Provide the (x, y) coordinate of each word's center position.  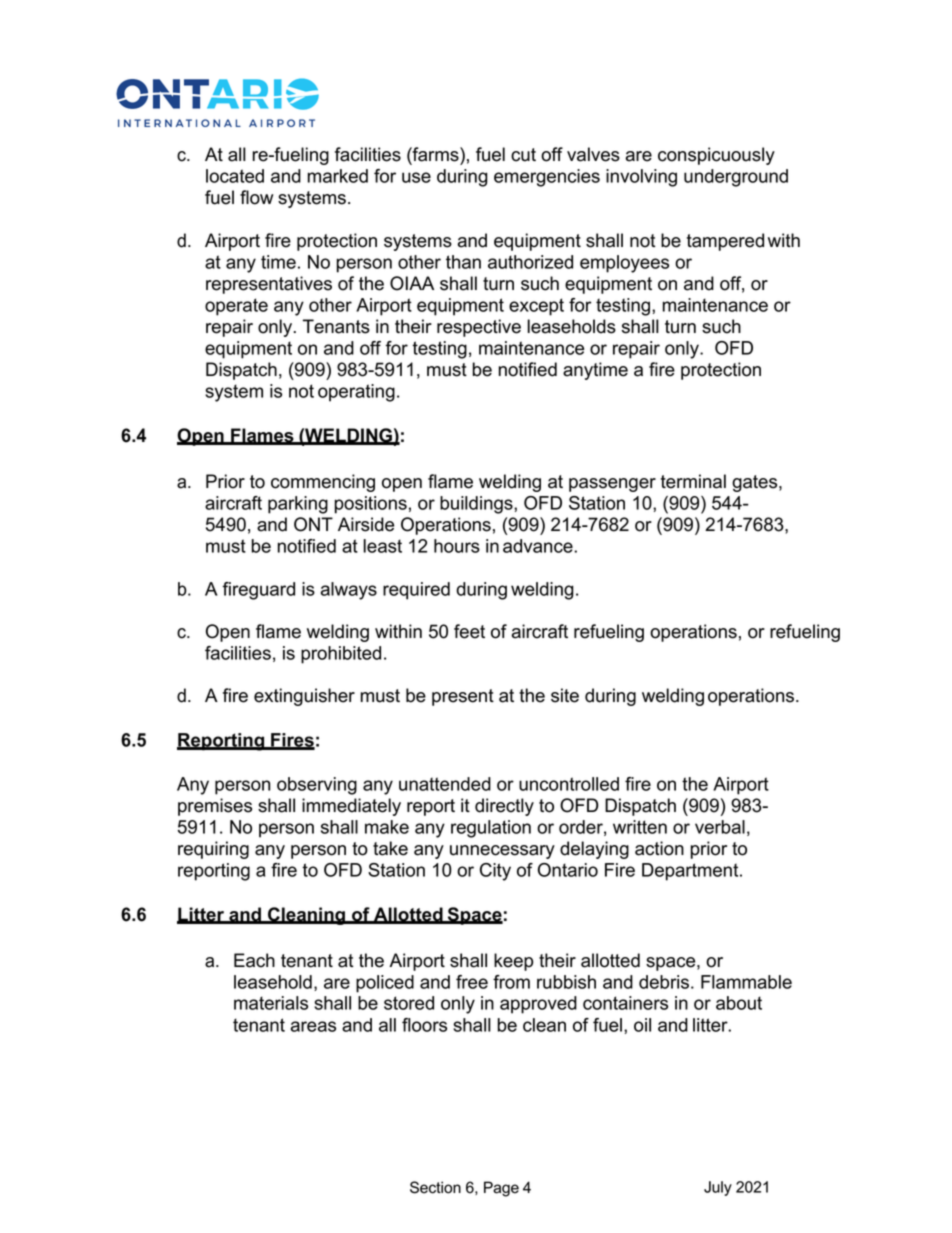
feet (469, 631)
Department (691, 872)
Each (254, 960)
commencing (323, 483)
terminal (693, 481)
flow (256, 197)
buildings (477, 505)
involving (641, 178)
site (565, 695)
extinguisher (304, 697)
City (495, 872)
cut (523, 155)
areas (313, 1026)
